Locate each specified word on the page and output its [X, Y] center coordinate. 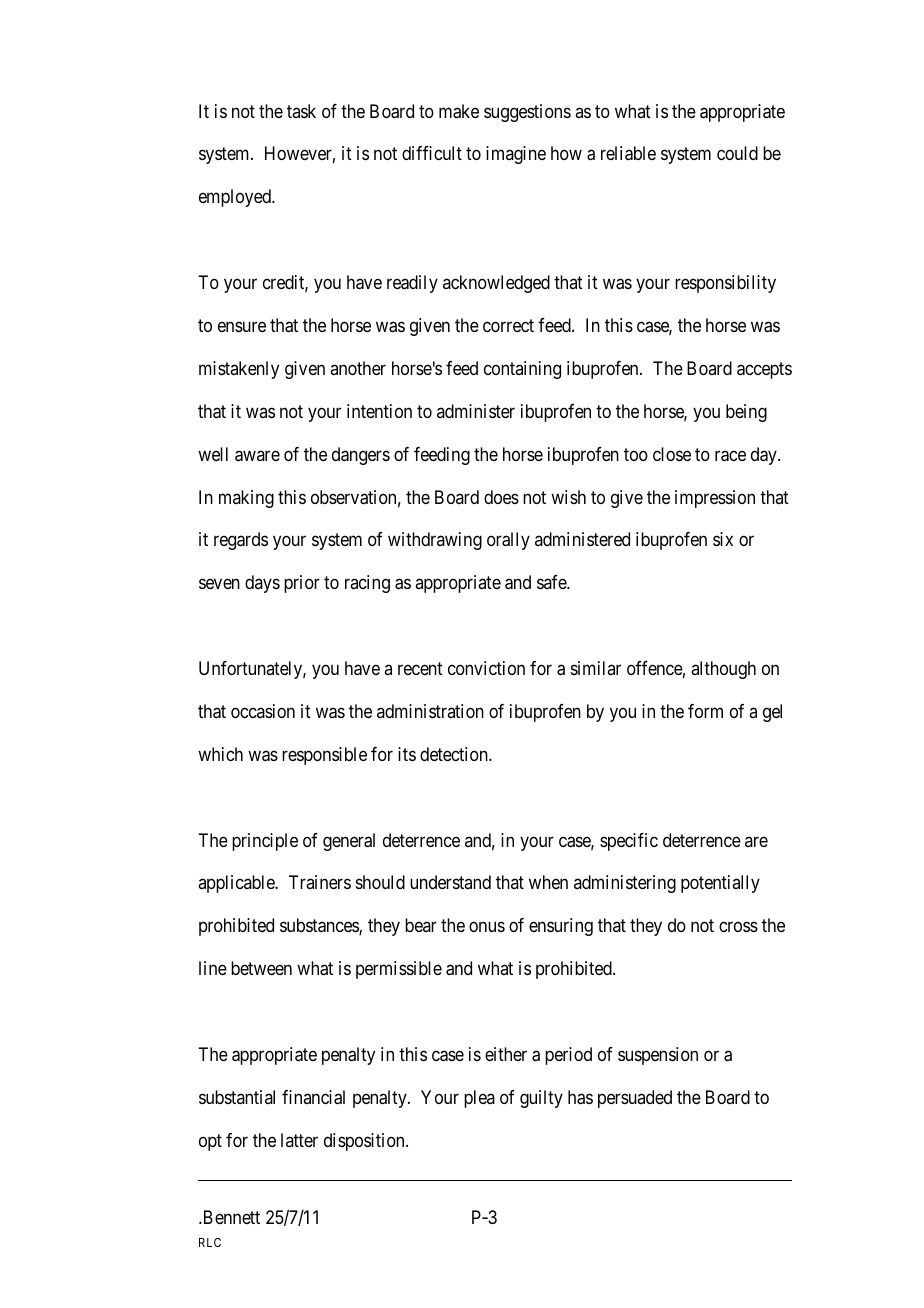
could [737, 153]
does [501, 497]
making [246, 499]
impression [715, 499]
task [301, 111]
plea [479, 1099]
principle [265, 842]
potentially [720, 884]
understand [450, 882]
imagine [516, 155]
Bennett [230, 1217]
